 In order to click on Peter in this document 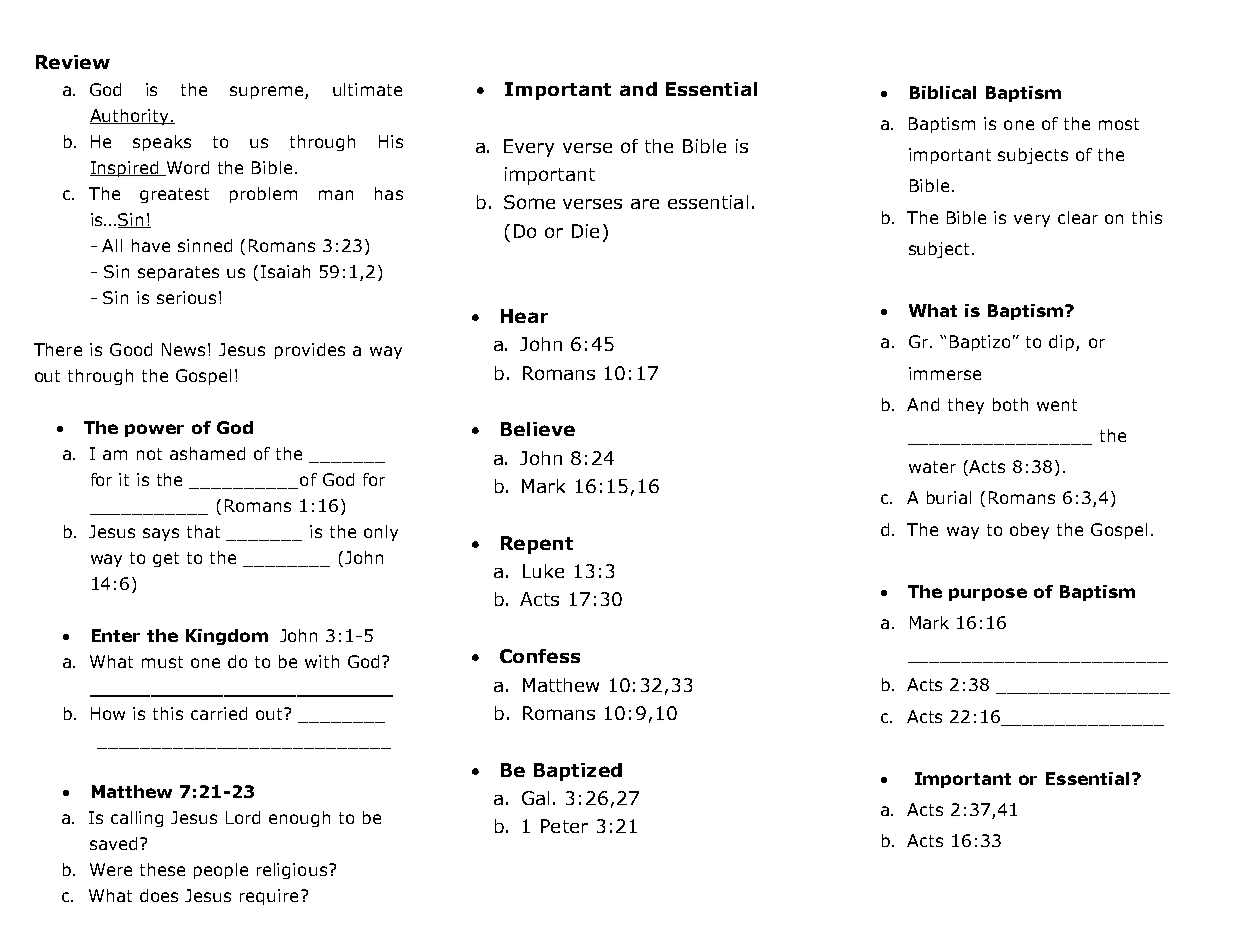, I will do `click(564, 826)`.
